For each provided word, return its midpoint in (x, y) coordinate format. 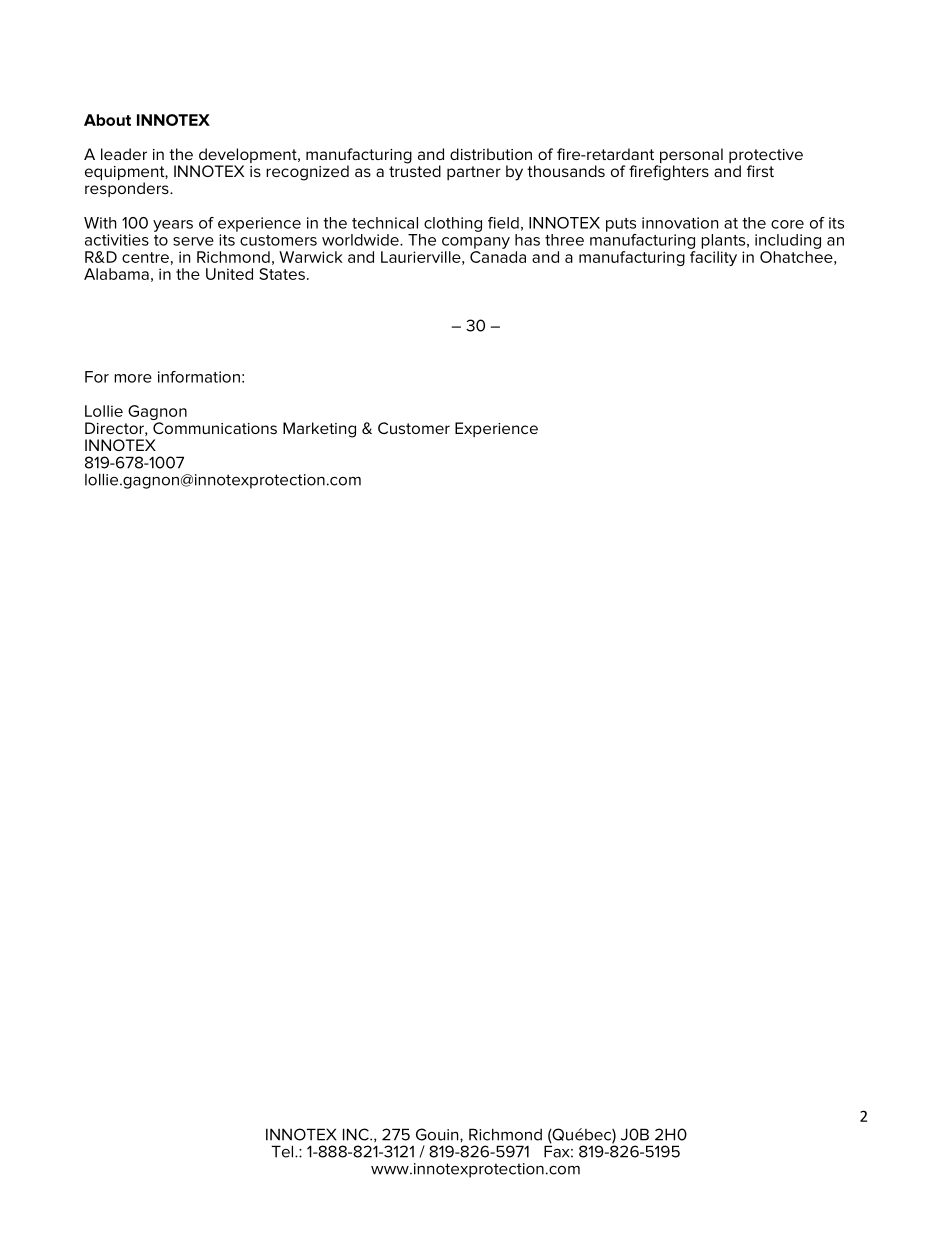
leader (124, 154)
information (199, 377)
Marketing (319, 430)
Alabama (116, 274)
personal (690, 157)
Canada (498, 257)
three (564, 240)
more (133, 378)
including (788, 241)
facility (713, 258)
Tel (283, 1151)
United (229, 274)
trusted (415, 170)
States (282, 274)
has (527, 240)
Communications (215, 428)
